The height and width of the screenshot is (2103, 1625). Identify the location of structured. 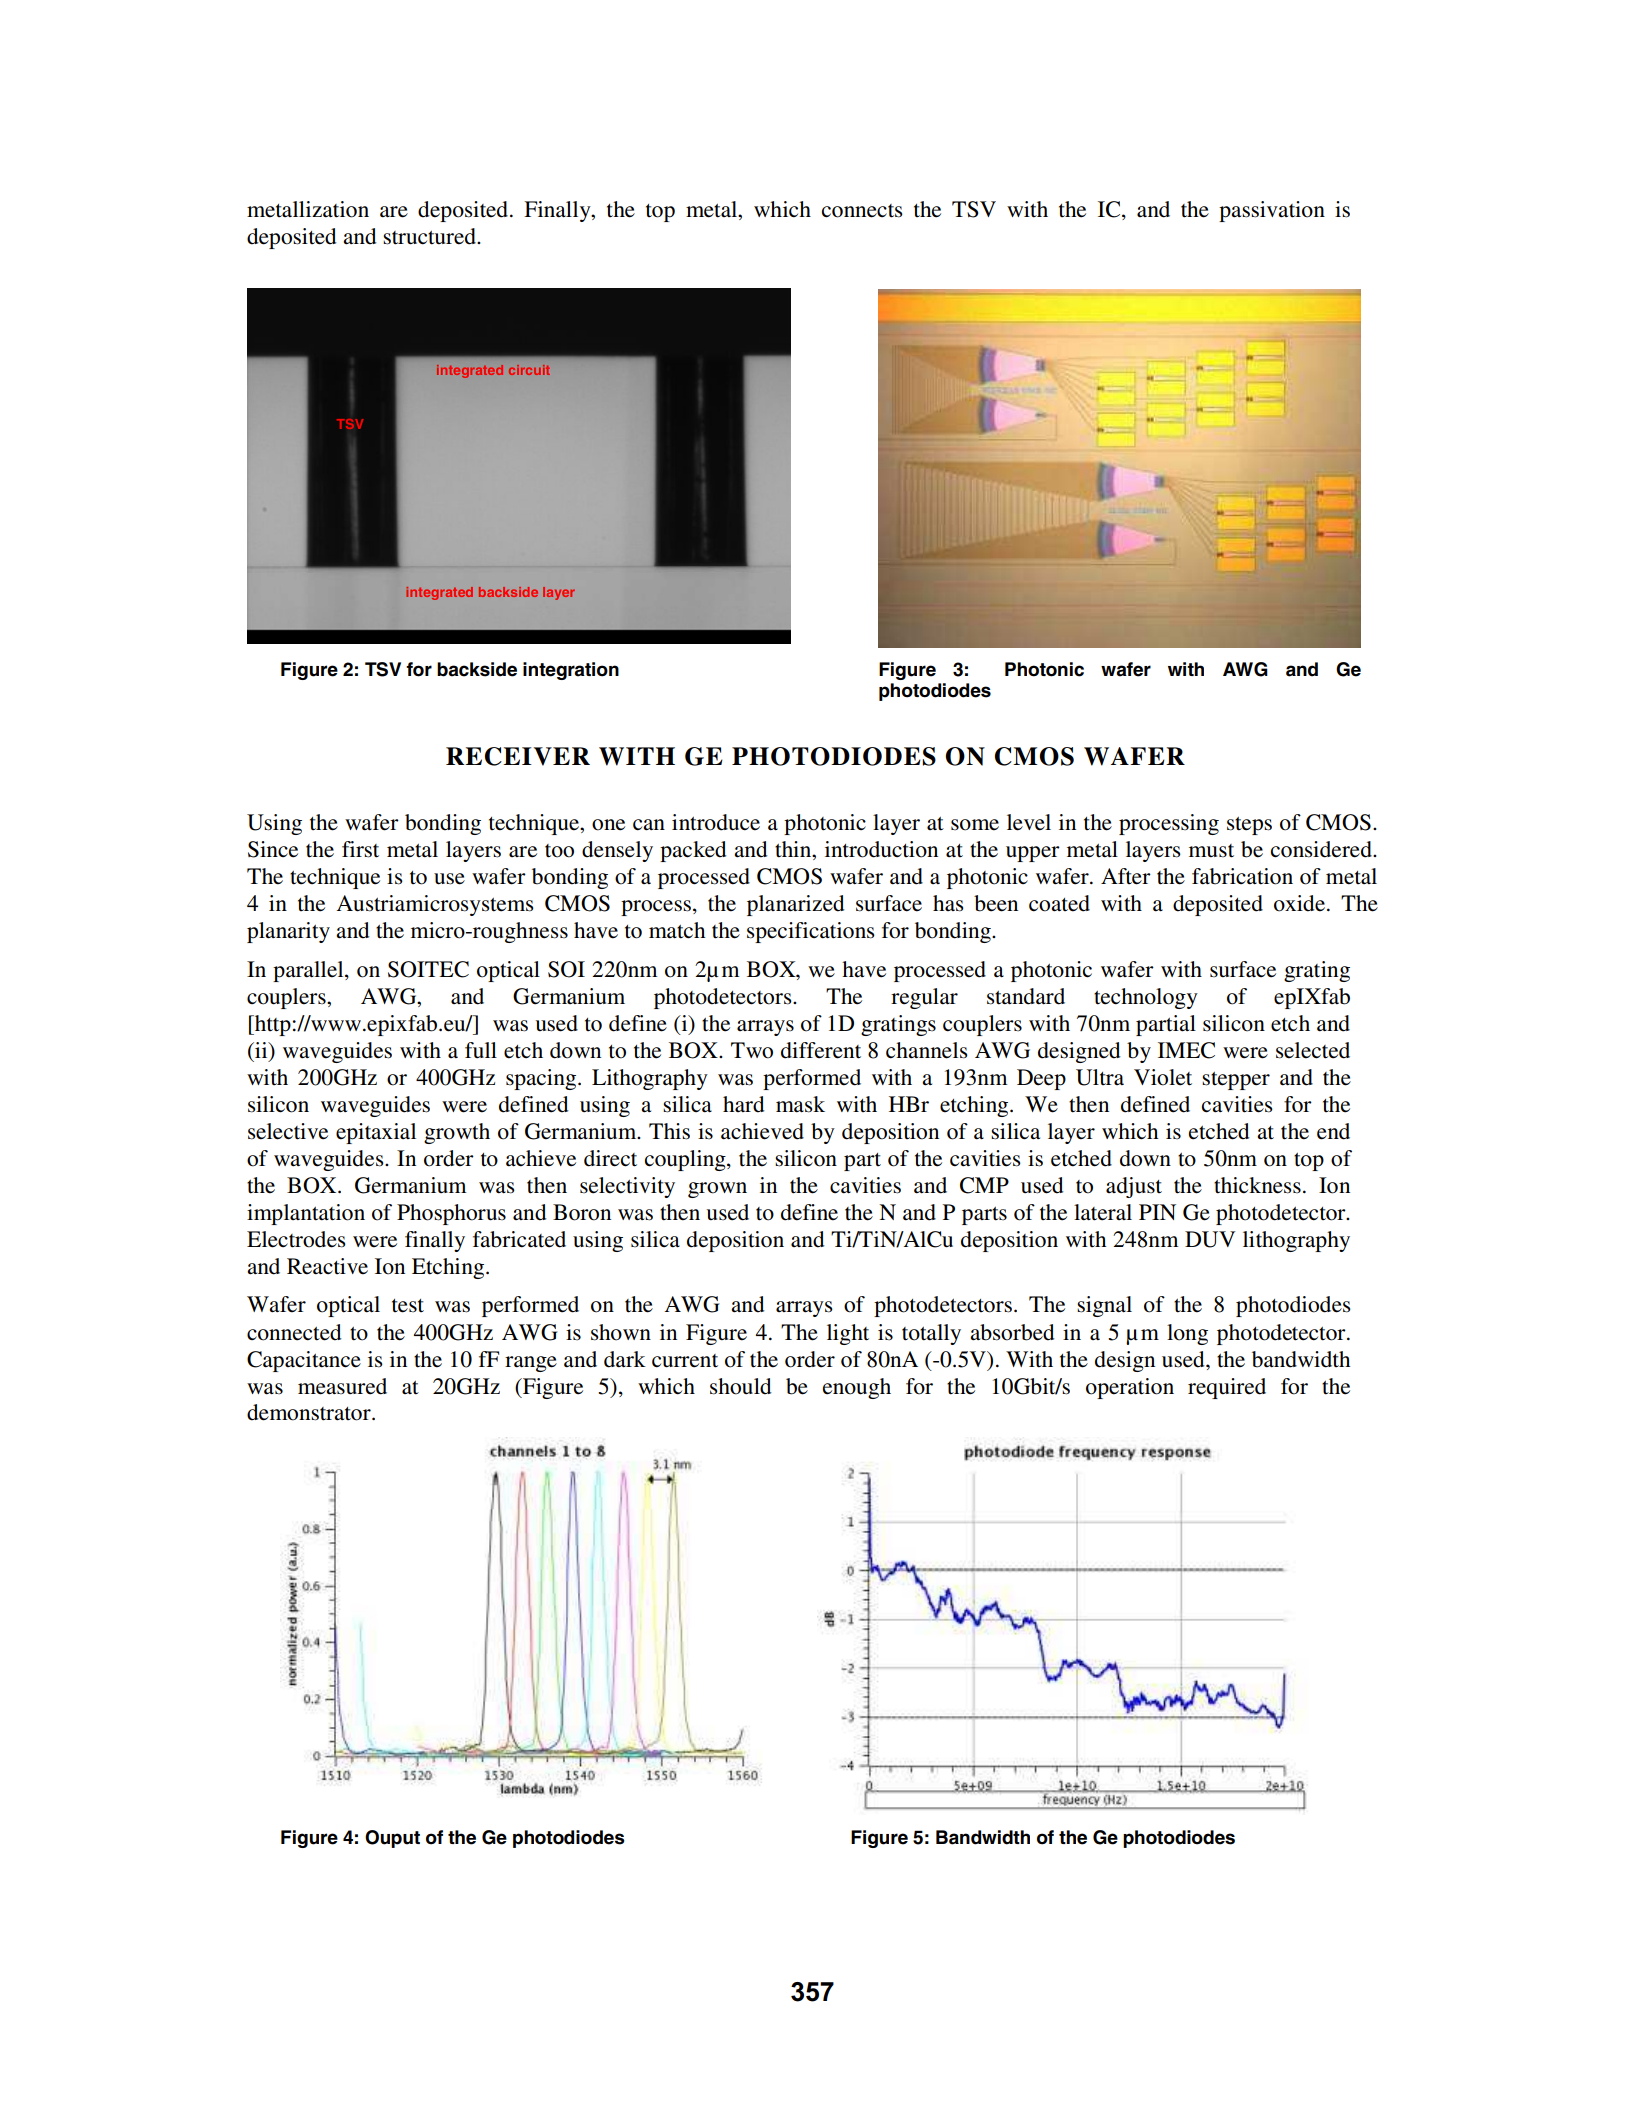
(430, 236).
